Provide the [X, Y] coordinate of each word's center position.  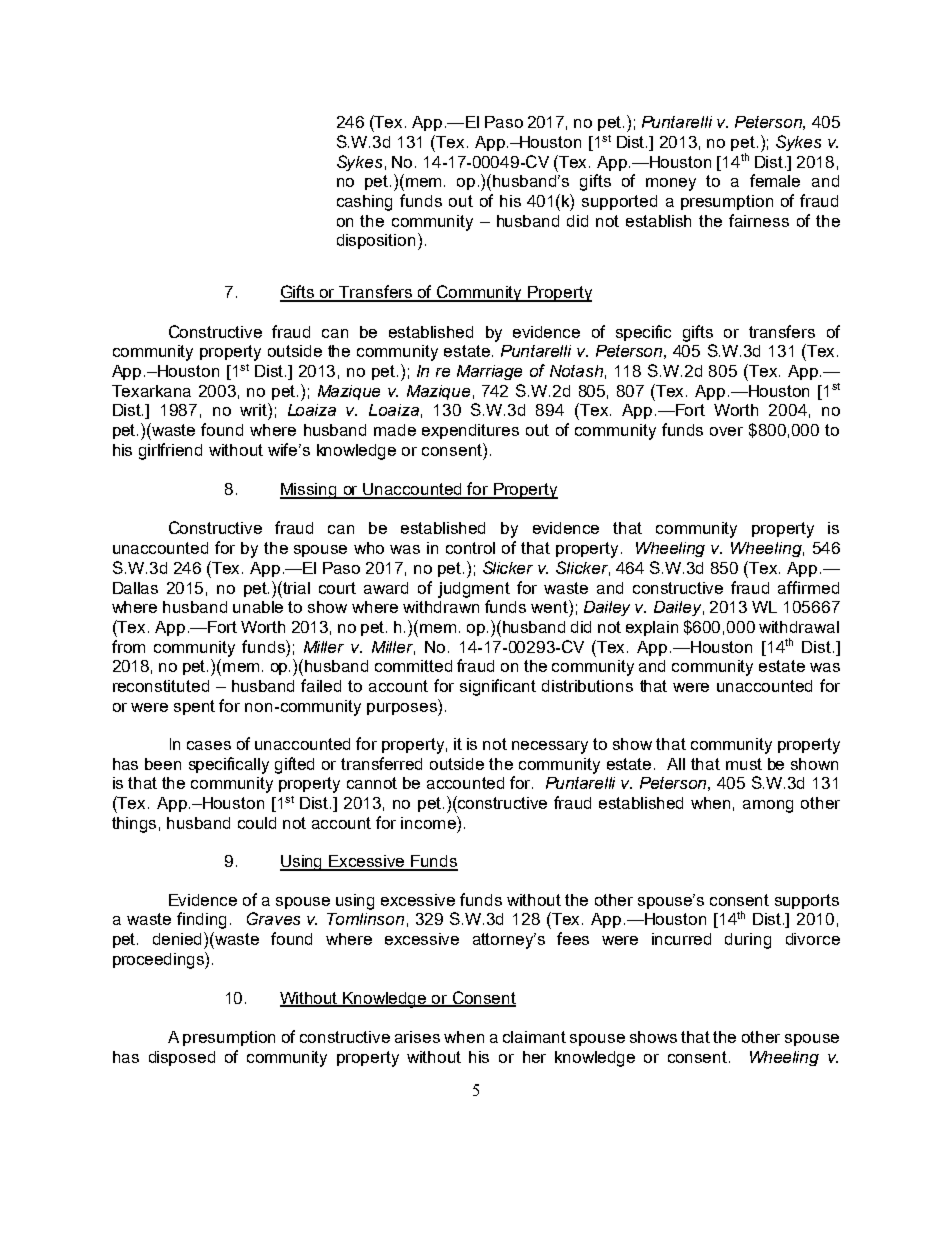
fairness [759, 220]
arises [417, 1037]
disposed [182, 1058]
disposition [376, 241]
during [748, 941]
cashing [364, 203]
